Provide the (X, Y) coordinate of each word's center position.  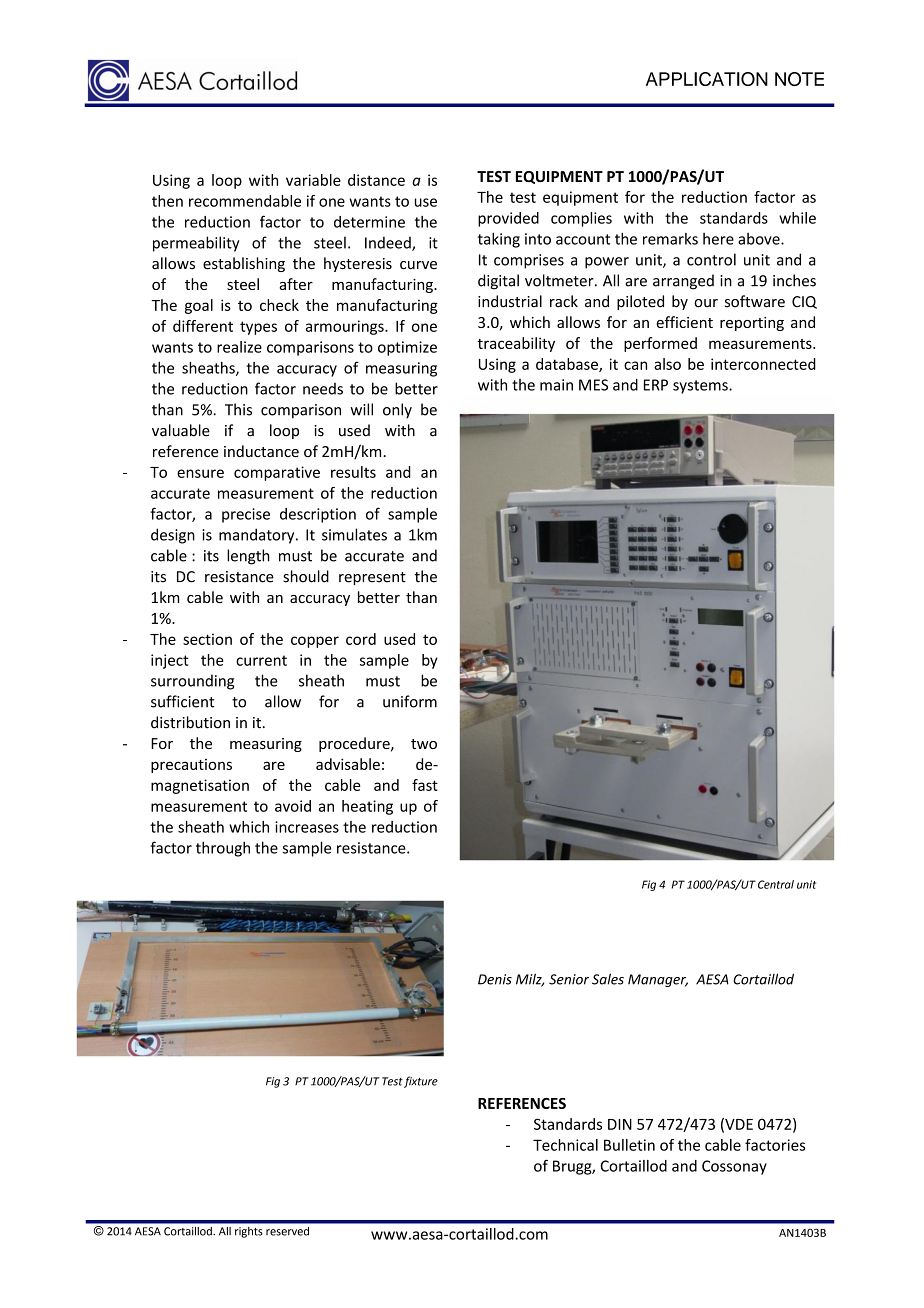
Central (776, 884)
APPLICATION (707, 79)
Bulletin (629, 1145)
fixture (421, 1082)
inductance (261, 451)
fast (425, 785)
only (397, 411)
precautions (191, 766)
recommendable (245, 201)
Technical (565, 1145)
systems (701, 387)
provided (508, 219)
